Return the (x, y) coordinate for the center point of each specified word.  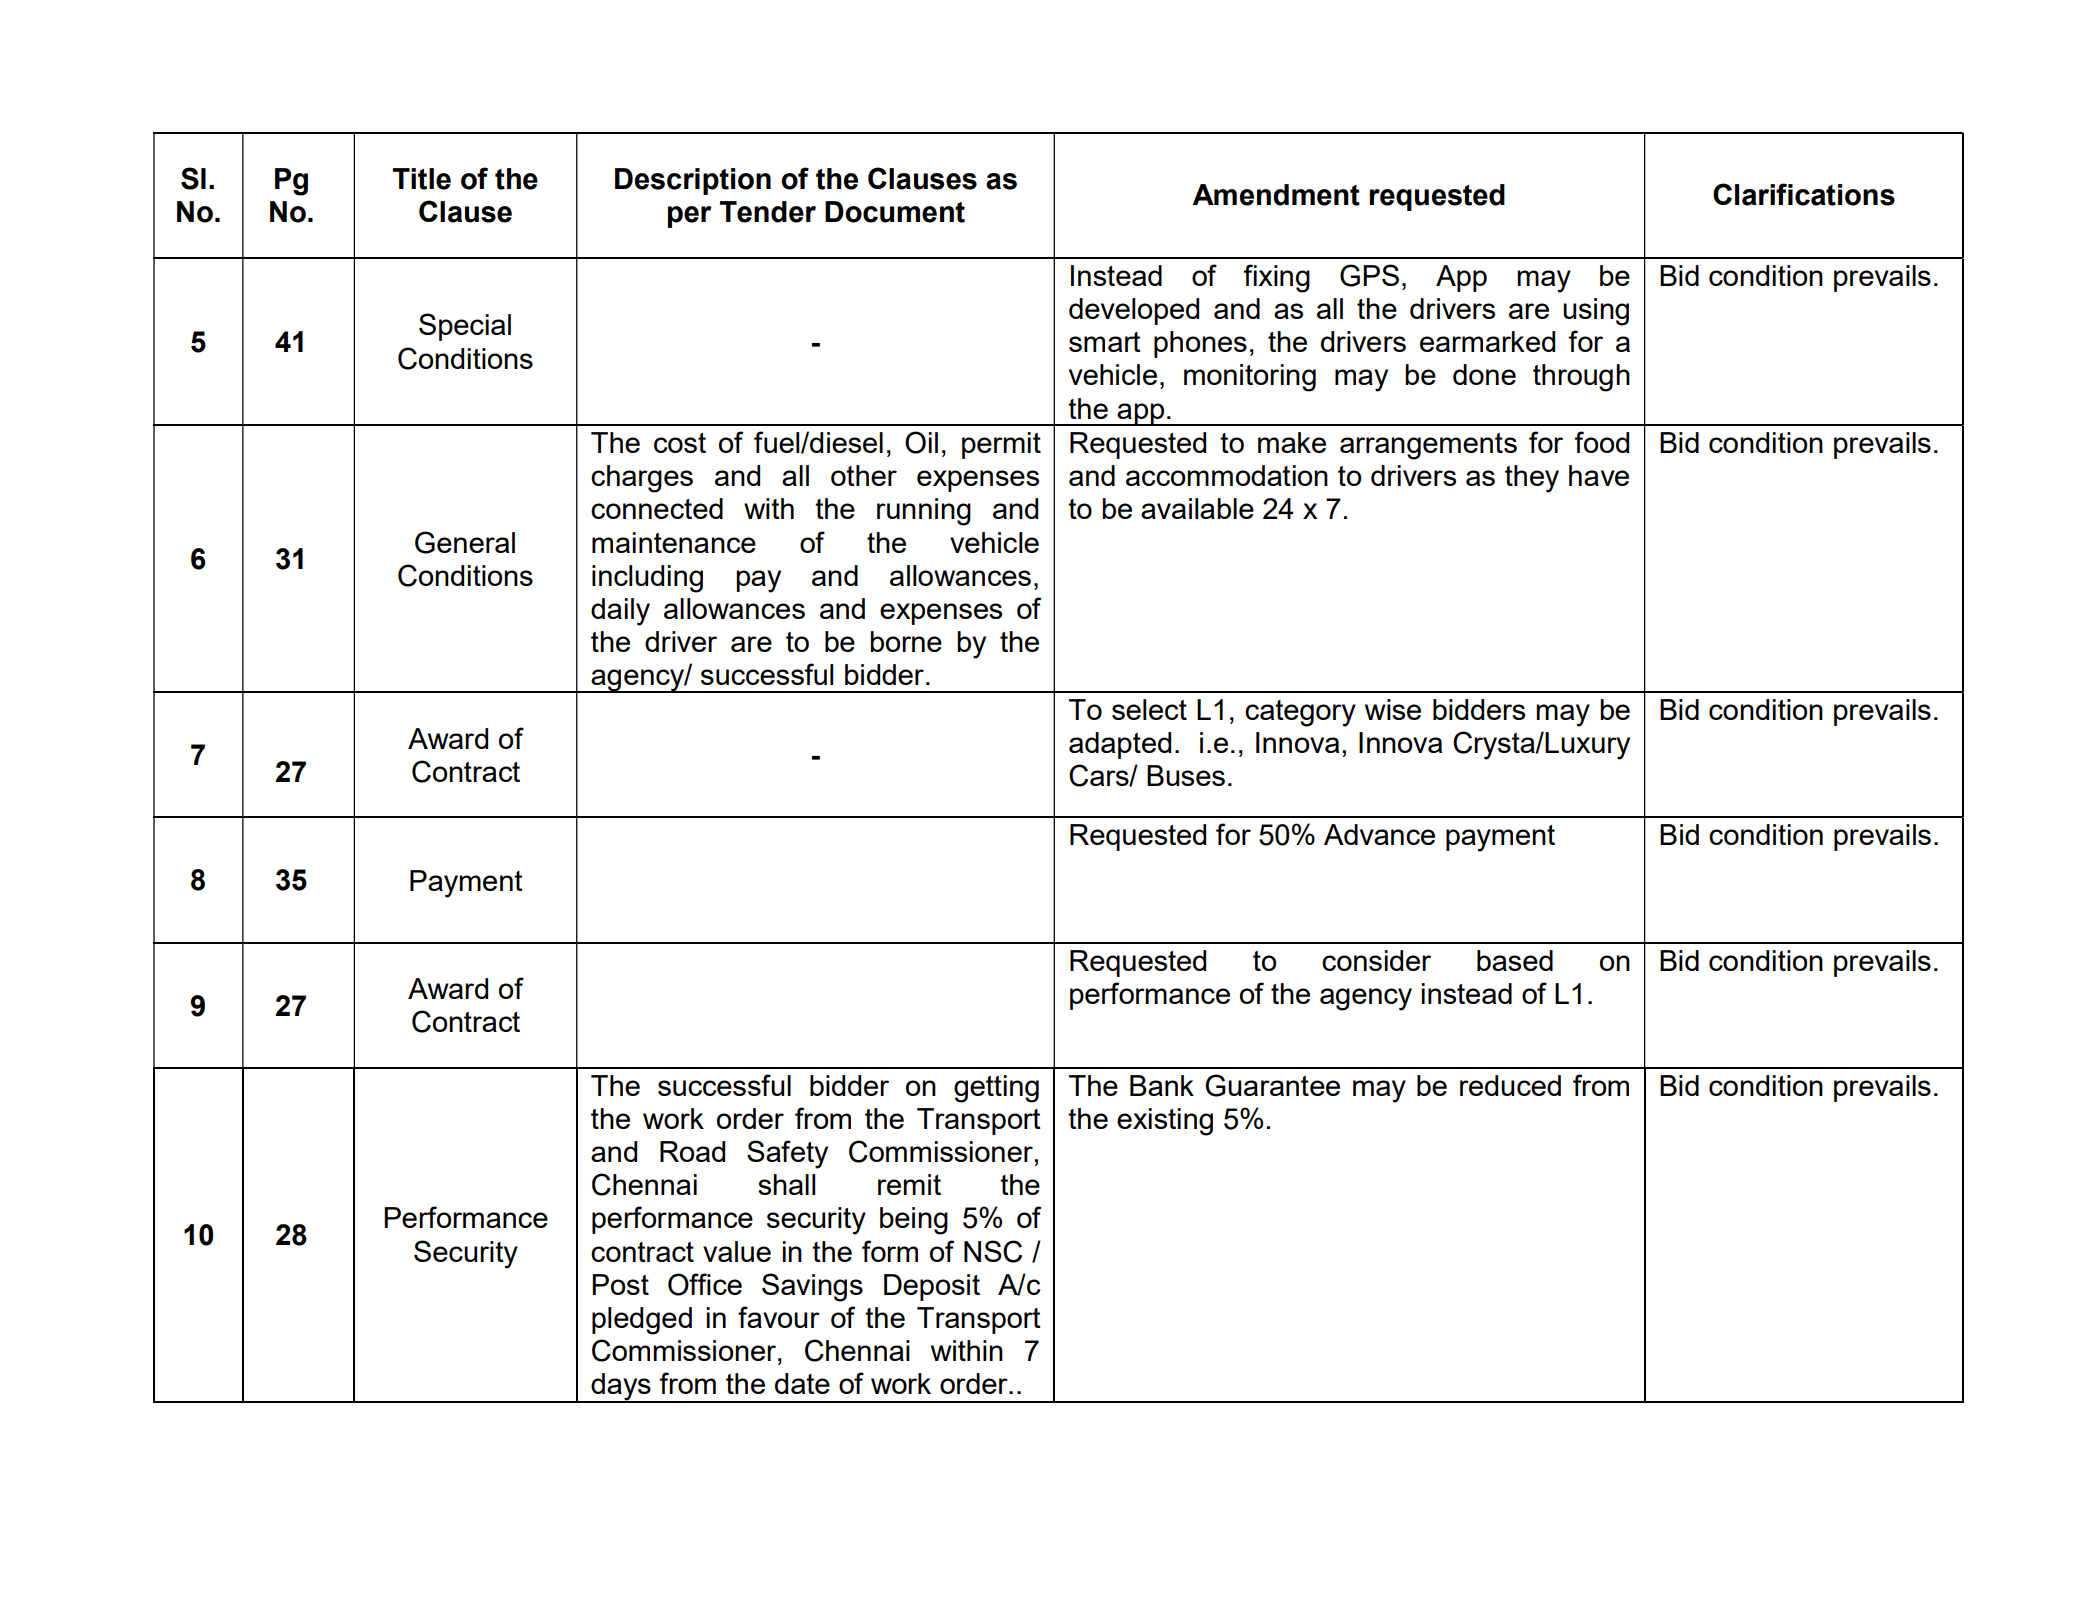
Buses (1186, 775)
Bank (1162, 1085)
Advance (1379, 834)
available (1197, 508)
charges (642, 479)
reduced (1510, 1085)
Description (693, 181)
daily (620, 612)
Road (692, 1151)
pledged (642, 1321)
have (1599, 475)
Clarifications (1804, 194)
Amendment (1276, 195)
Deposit (932, 1287)
